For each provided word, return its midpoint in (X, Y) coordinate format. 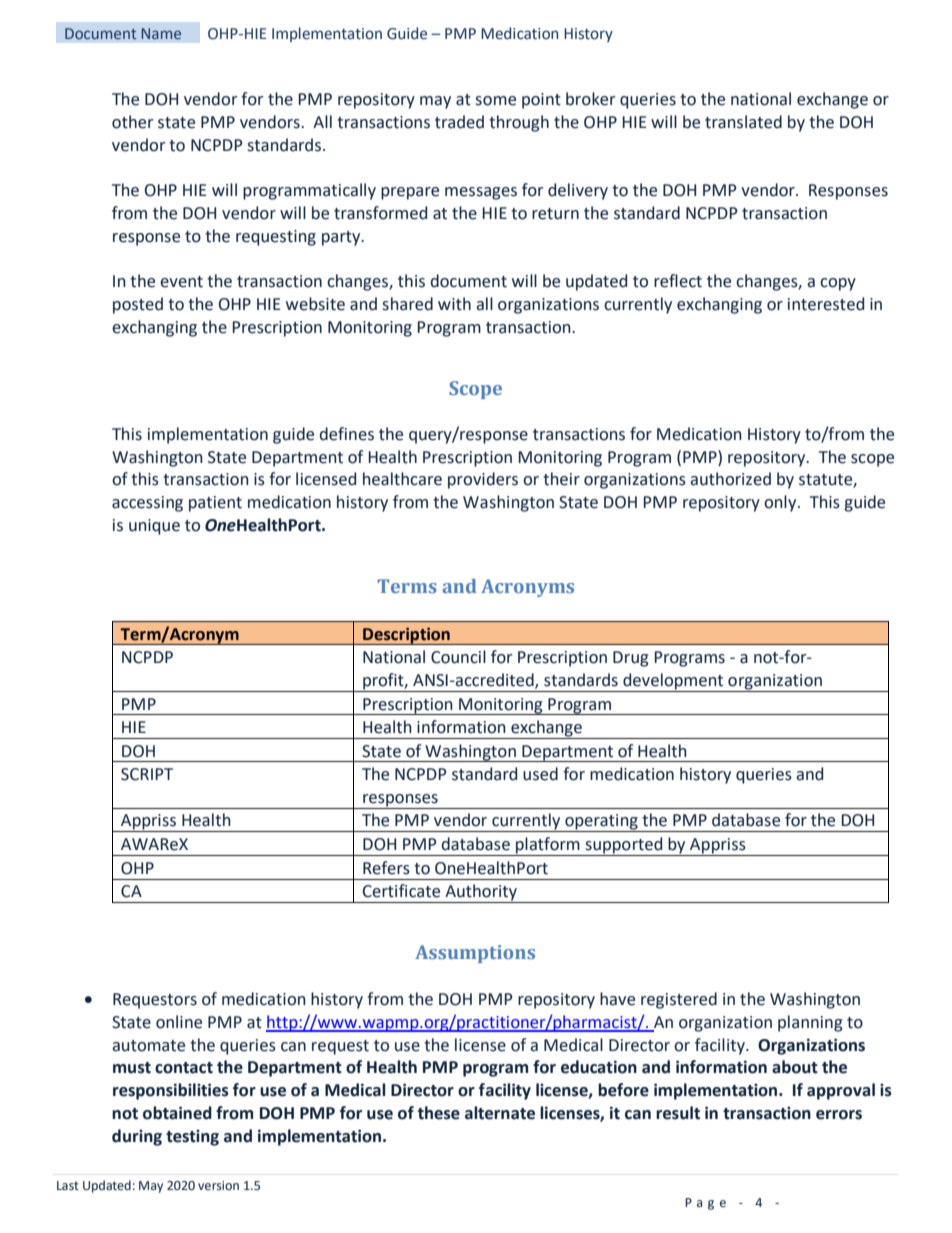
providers (483, 480)
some (495, 101)
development (673, 682)
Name (161, 33)
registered (679, 1000)
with (454, 304)
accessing (147, 504)
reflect (678, 281)
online (179, 1022)
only (781, 503)
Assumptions (475, 954)
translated (743, 122)
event (181, 282)
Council (458, 657)
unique (154, 527)
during (137, 1137)
